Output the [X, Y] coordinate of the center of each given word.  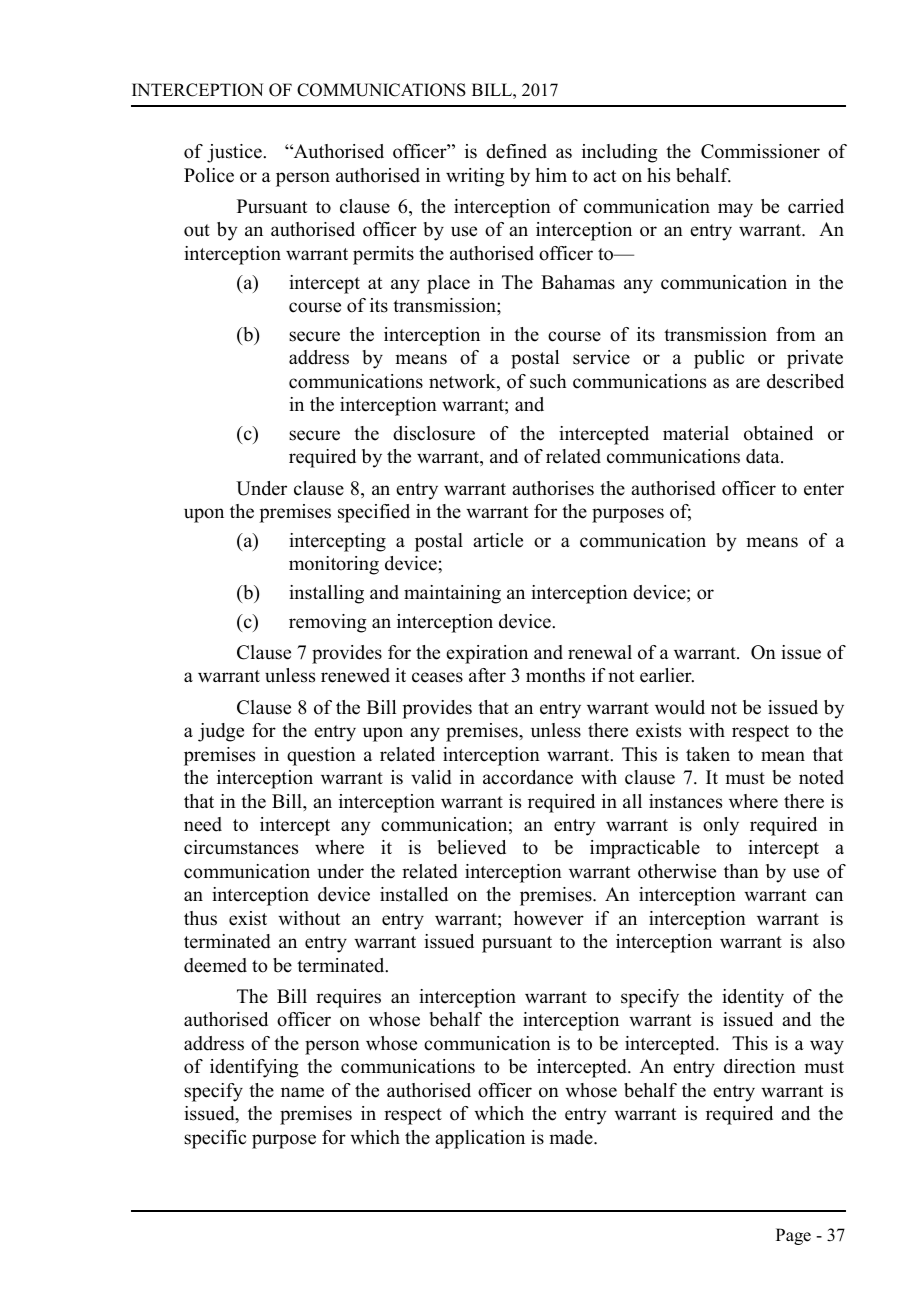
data [764, 456]
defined [516, 151]
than [741, 871]
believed [472, 847]
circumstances [241, 847]
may [735, 210]
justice [235, 153]
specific [215, 1139]
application [480, 1139]
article [498, 540]
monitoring [334, 565]
